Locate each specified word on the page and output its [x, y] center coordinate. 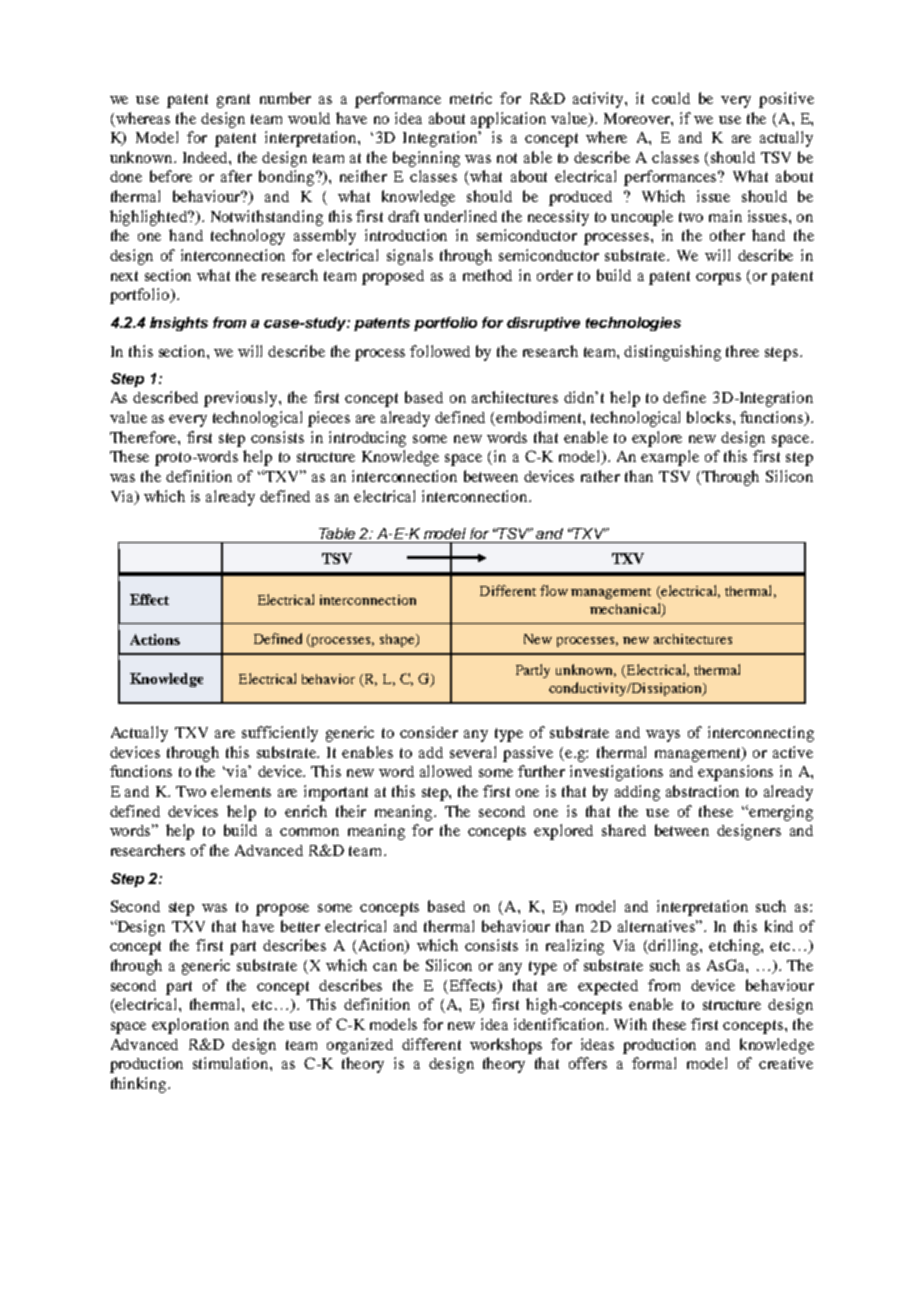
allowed [446, 771]
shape [398, 640]
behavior [328, 679]
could [671, 98]
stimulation [232, 1063]
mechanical [626, 609]
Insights [179, 324]
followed [440, 351]
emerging [781, 813]
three [742, 351]
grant [233, 101]
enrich [306, 811]
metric [471, 98]
